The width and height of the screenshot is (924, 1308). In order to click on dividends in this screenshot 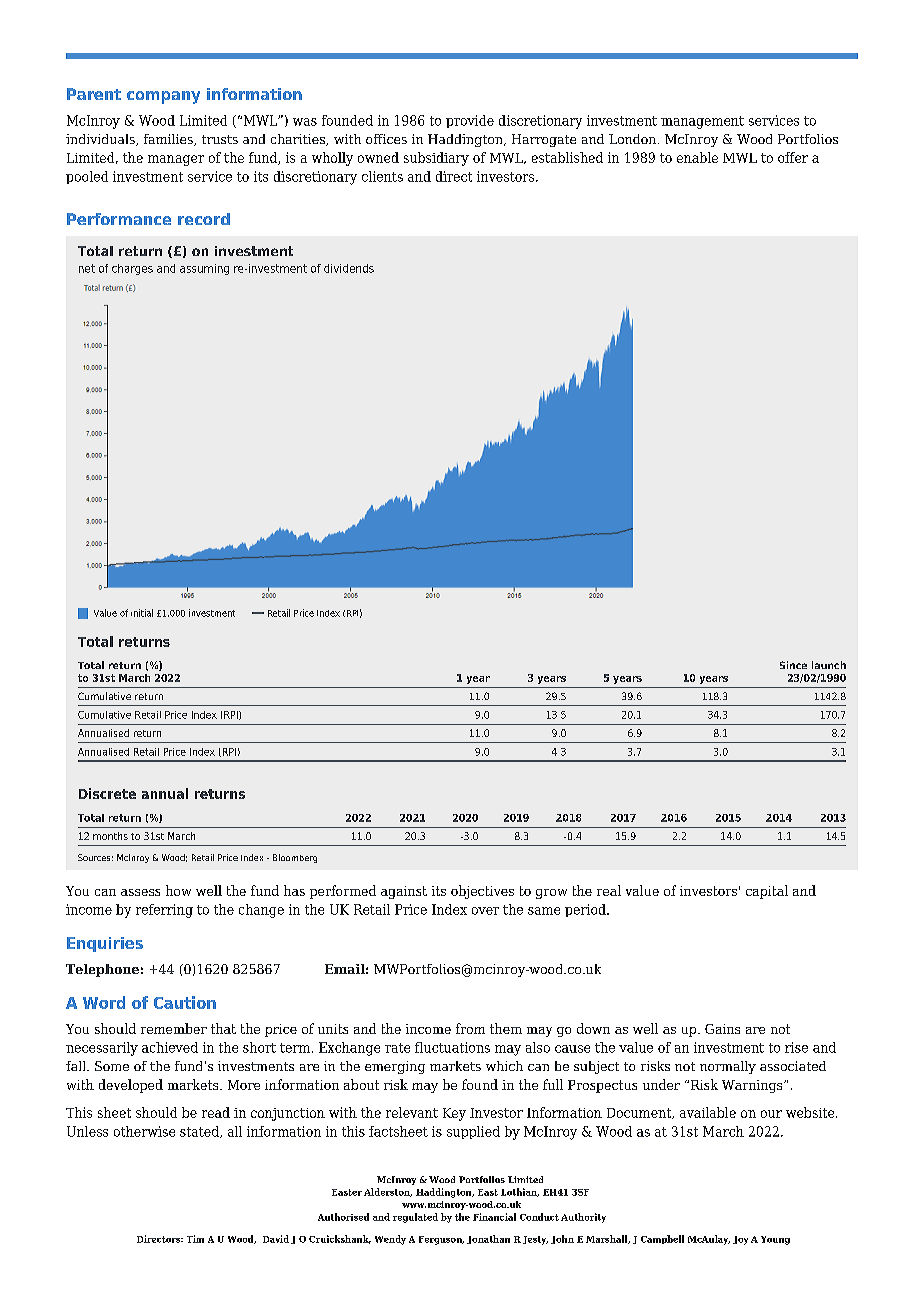, I will do `click(349, 268)`.
